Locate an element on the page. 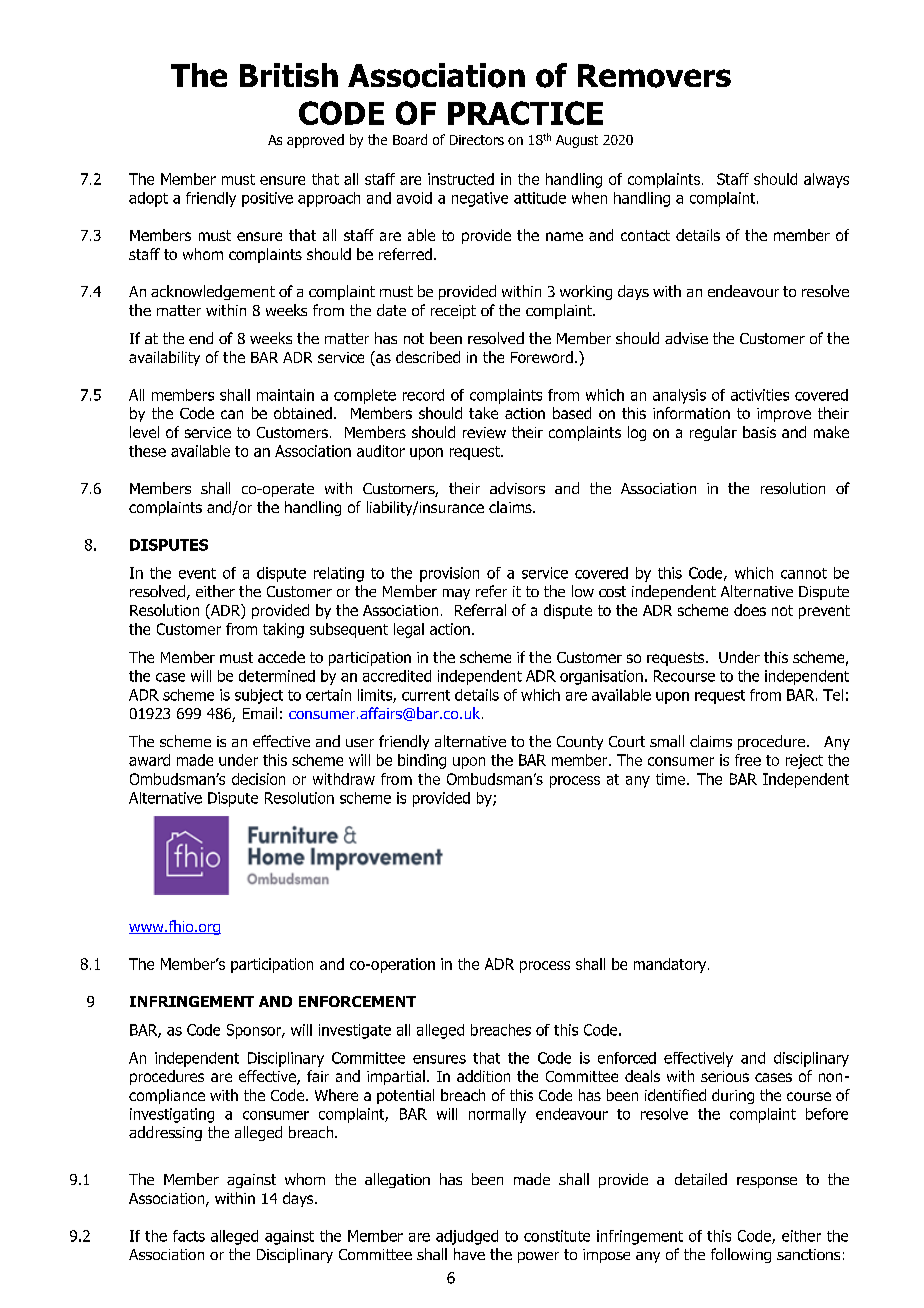 Image resolution: width=924 pixels, height=1308 pixels. Removers is located at coordinates (654, 76).
